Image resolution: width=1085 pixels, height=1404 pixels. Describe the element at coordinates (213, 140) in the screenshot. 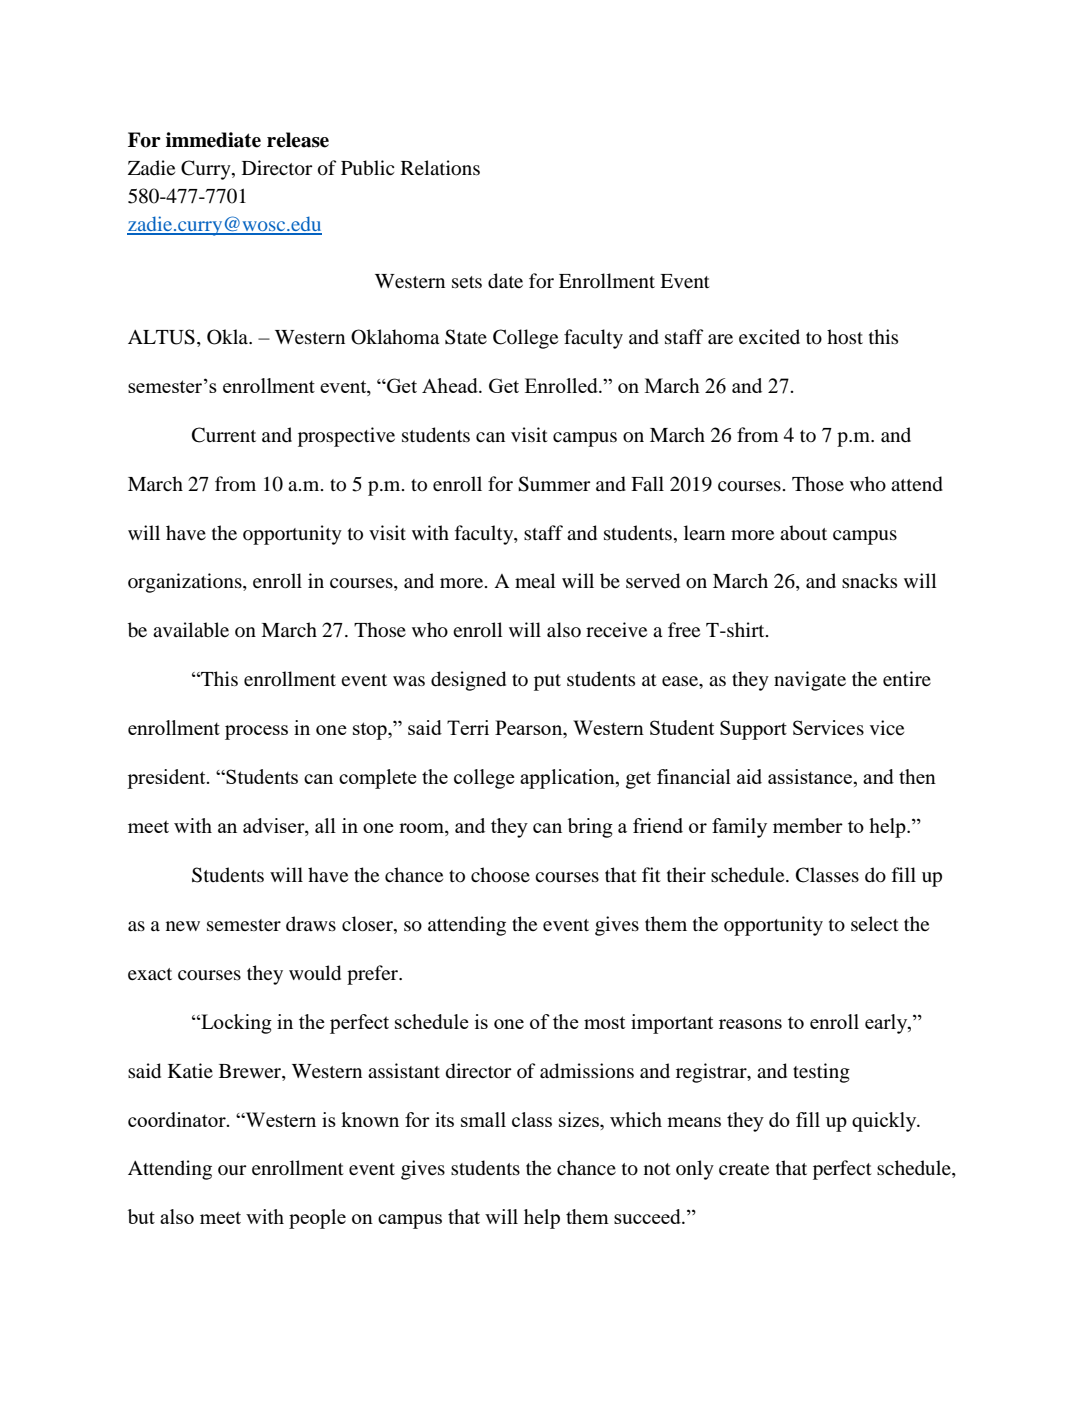

I see `immediate` at that location.
